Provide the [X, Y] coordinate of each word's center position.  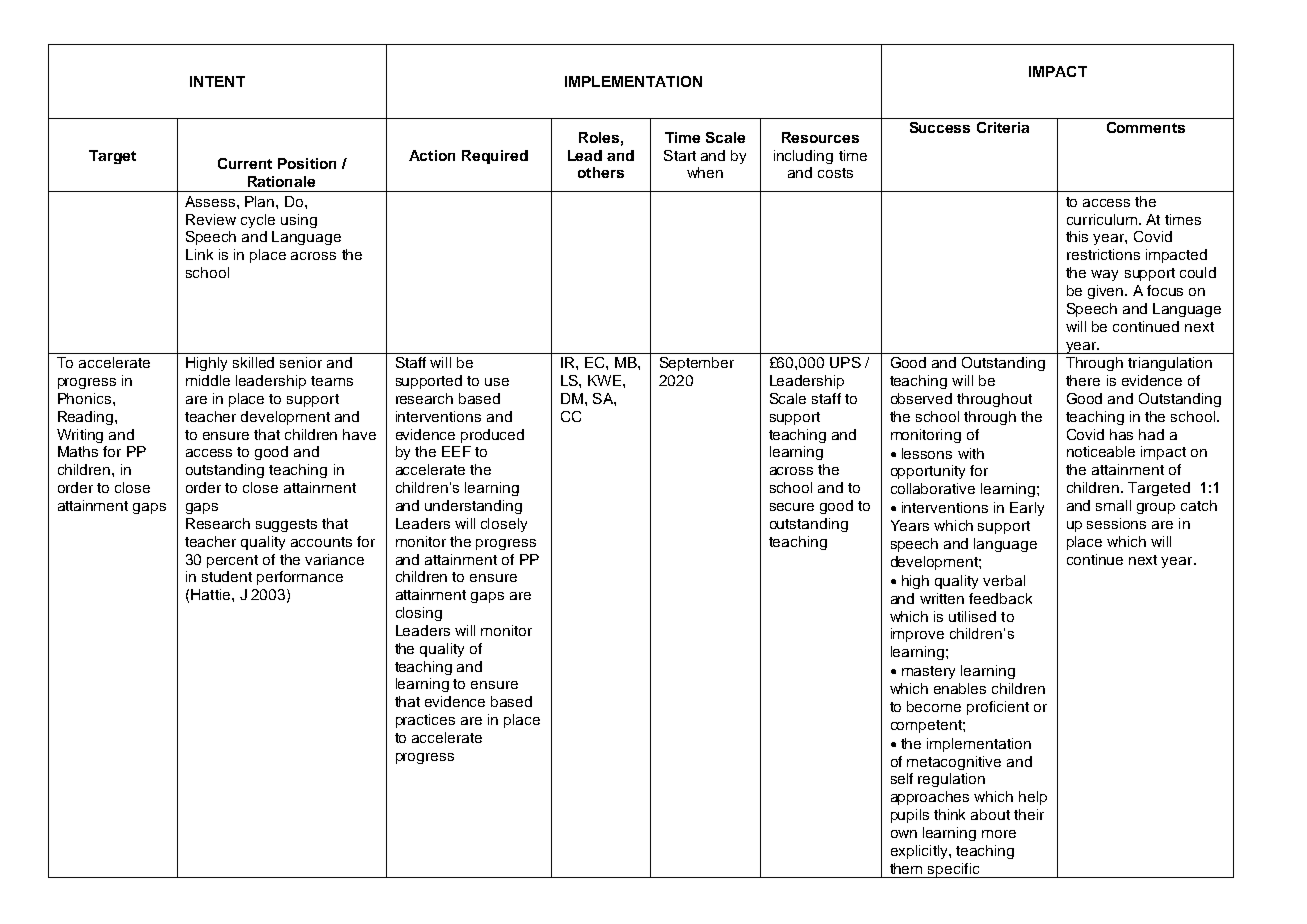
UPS [845, 362]
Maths [78, 451]
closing [419, 614]
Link [199, 254]
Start [680, 155]
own [904, 834]
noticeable [1101, 451]
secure [792, 507]
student [227, 576]
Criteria [1003, 127]
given [1107, 292]
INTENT [217, 81]
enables [960, 688]
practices [425, 721]
